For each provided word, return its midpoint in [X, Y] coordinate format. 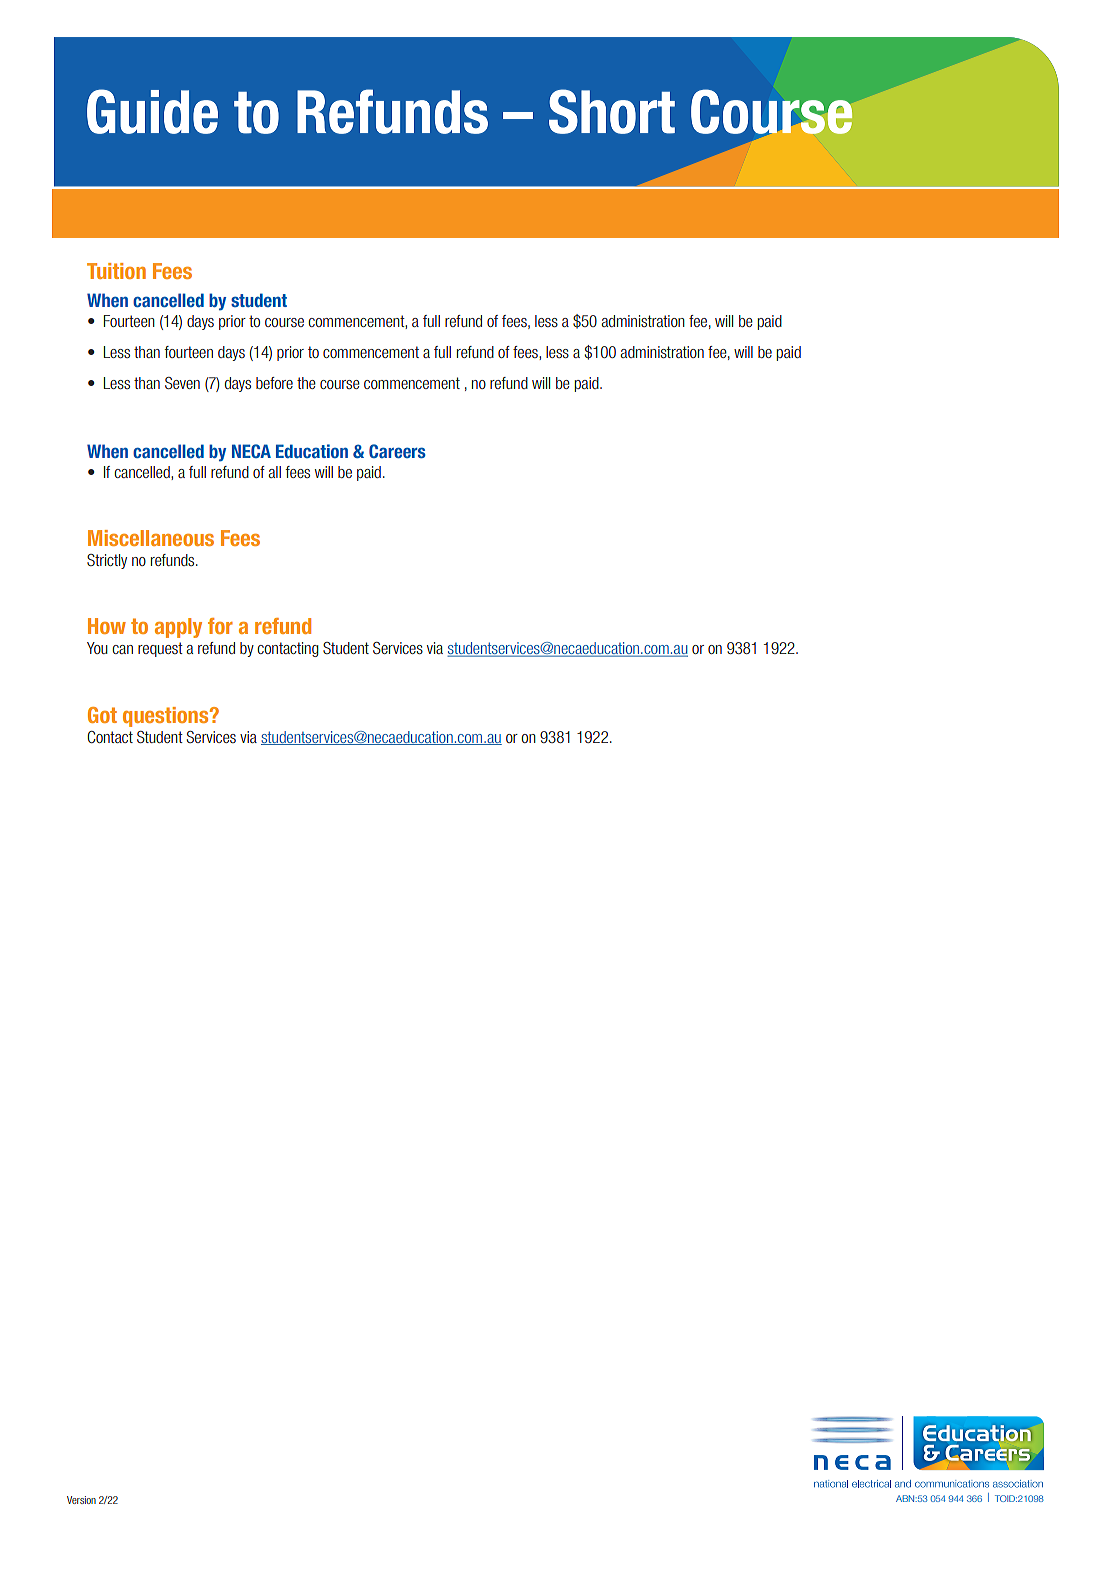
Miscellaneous [151, 538]
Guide [152, 111]
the [306, 383]
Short [612, 111]
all [274, 472]
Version [81, 1500]
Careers [397, 451]
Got [102, 715]
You [97, 648]
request [160, 649]
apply [178, 628]
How [107, 626]
